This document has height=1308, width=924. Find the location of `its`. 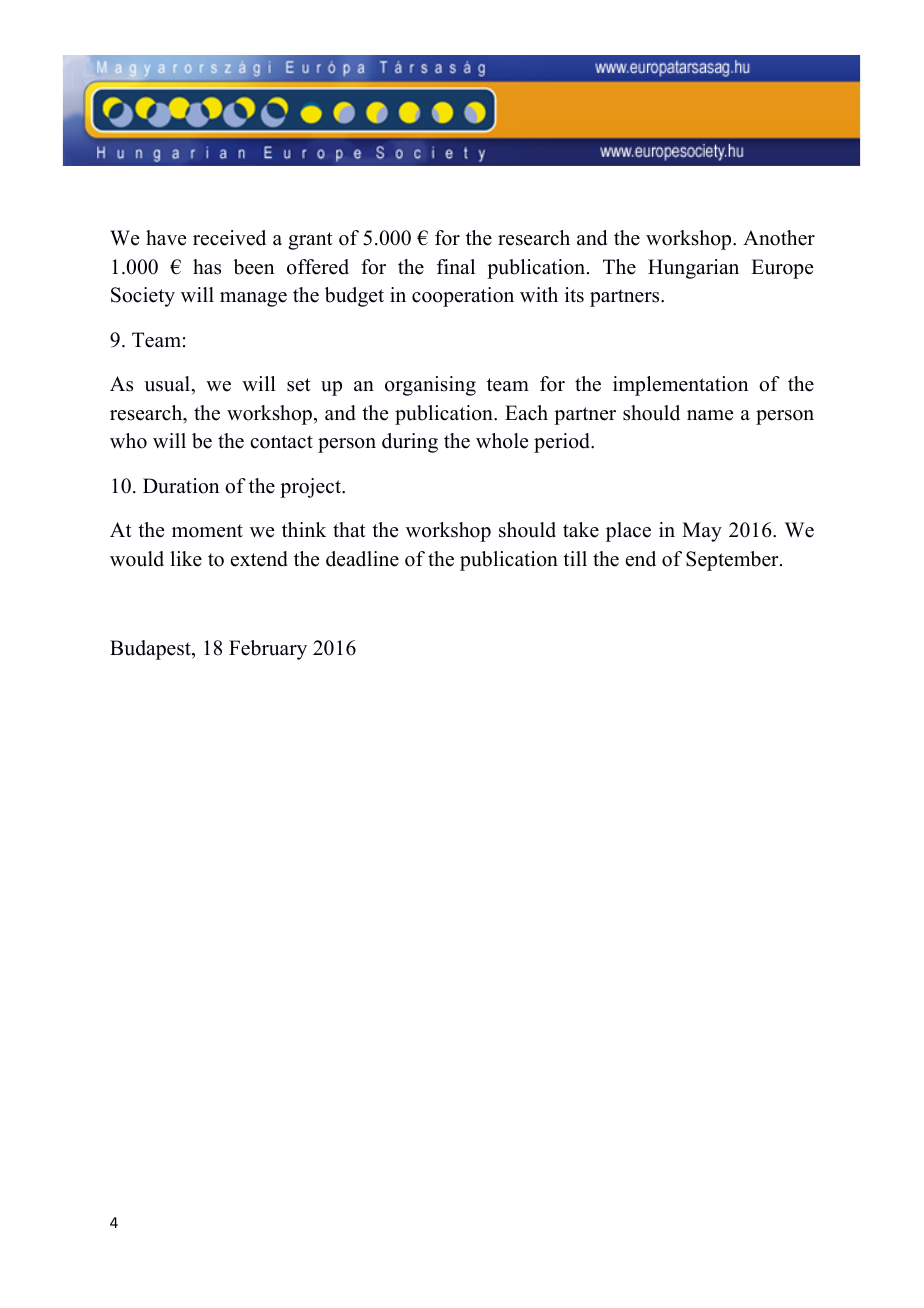

its is located at coordinates (574, 295).
